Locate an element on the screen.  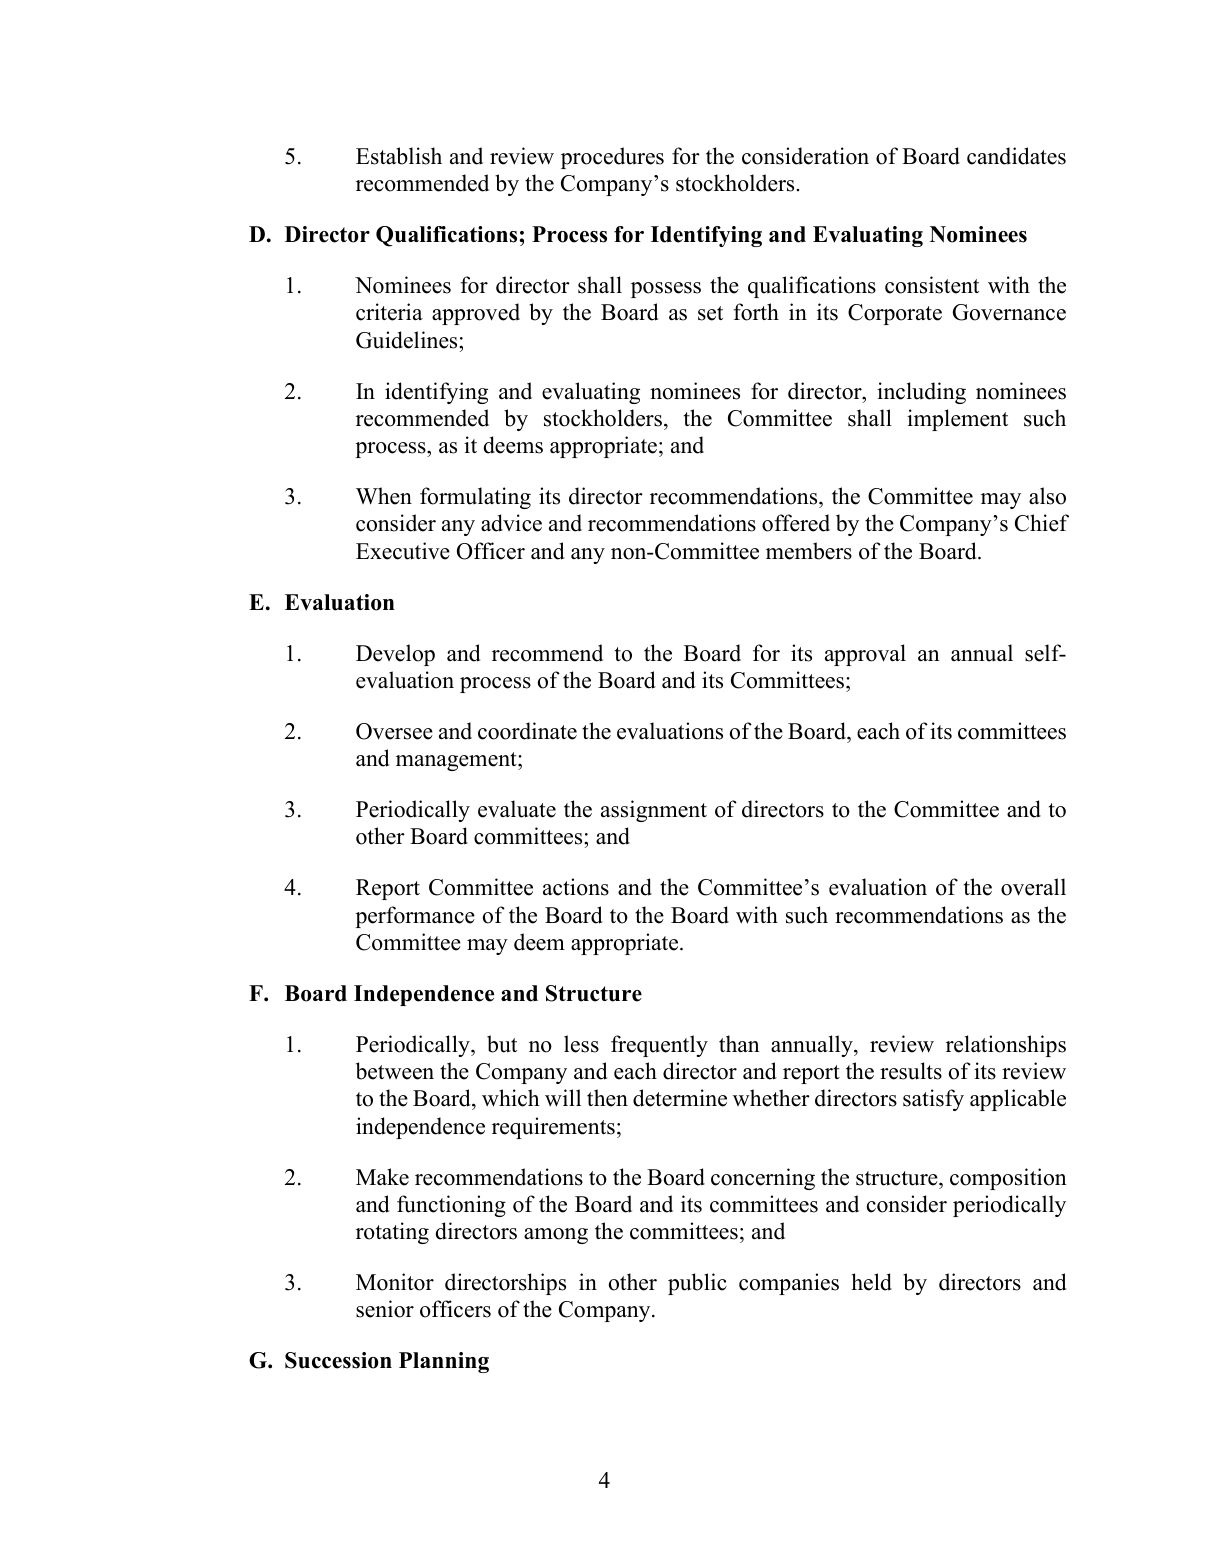
procedures is located at coordinates (612, 158).
